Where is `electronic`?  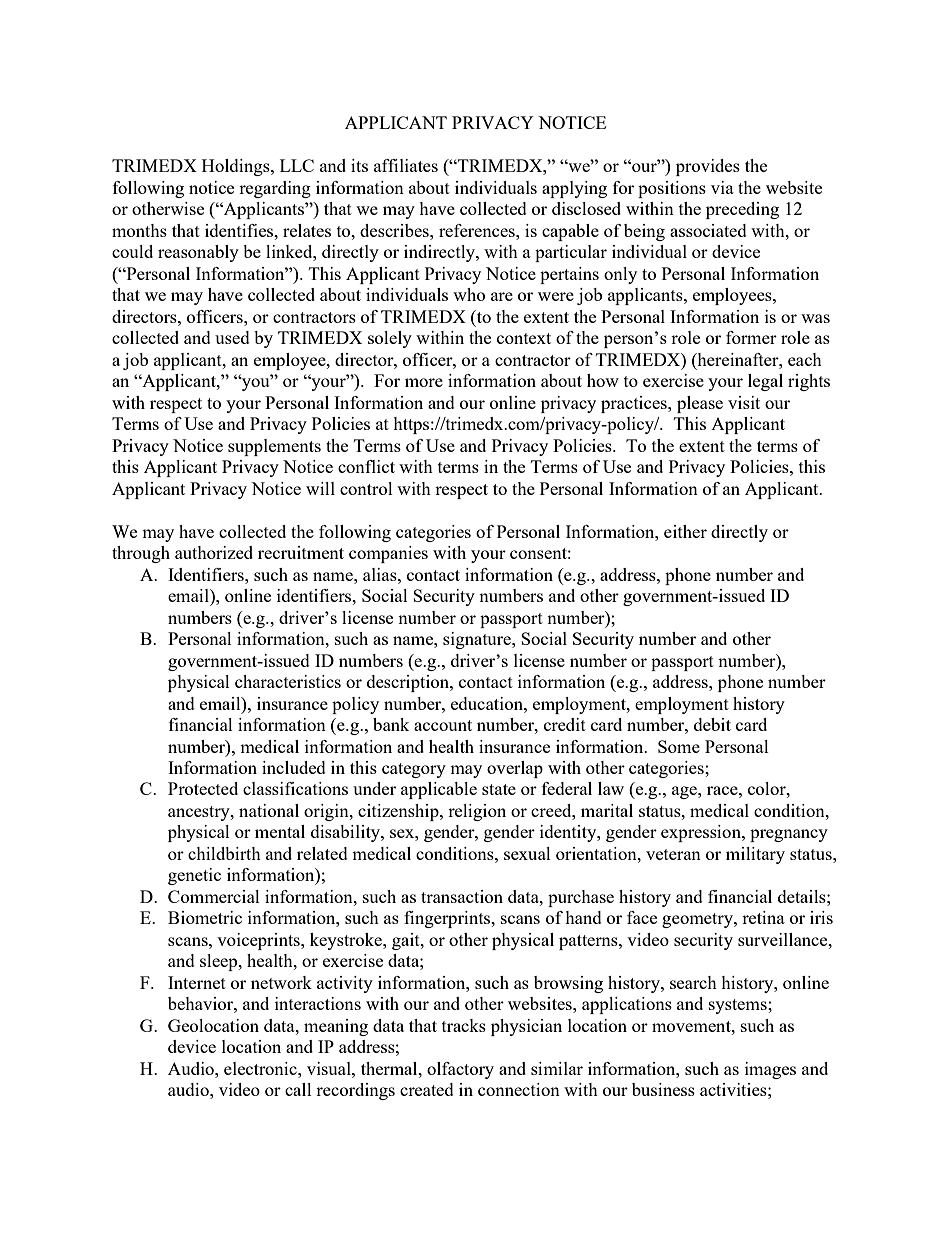 electronic is located at coordinates (261, 1068).
